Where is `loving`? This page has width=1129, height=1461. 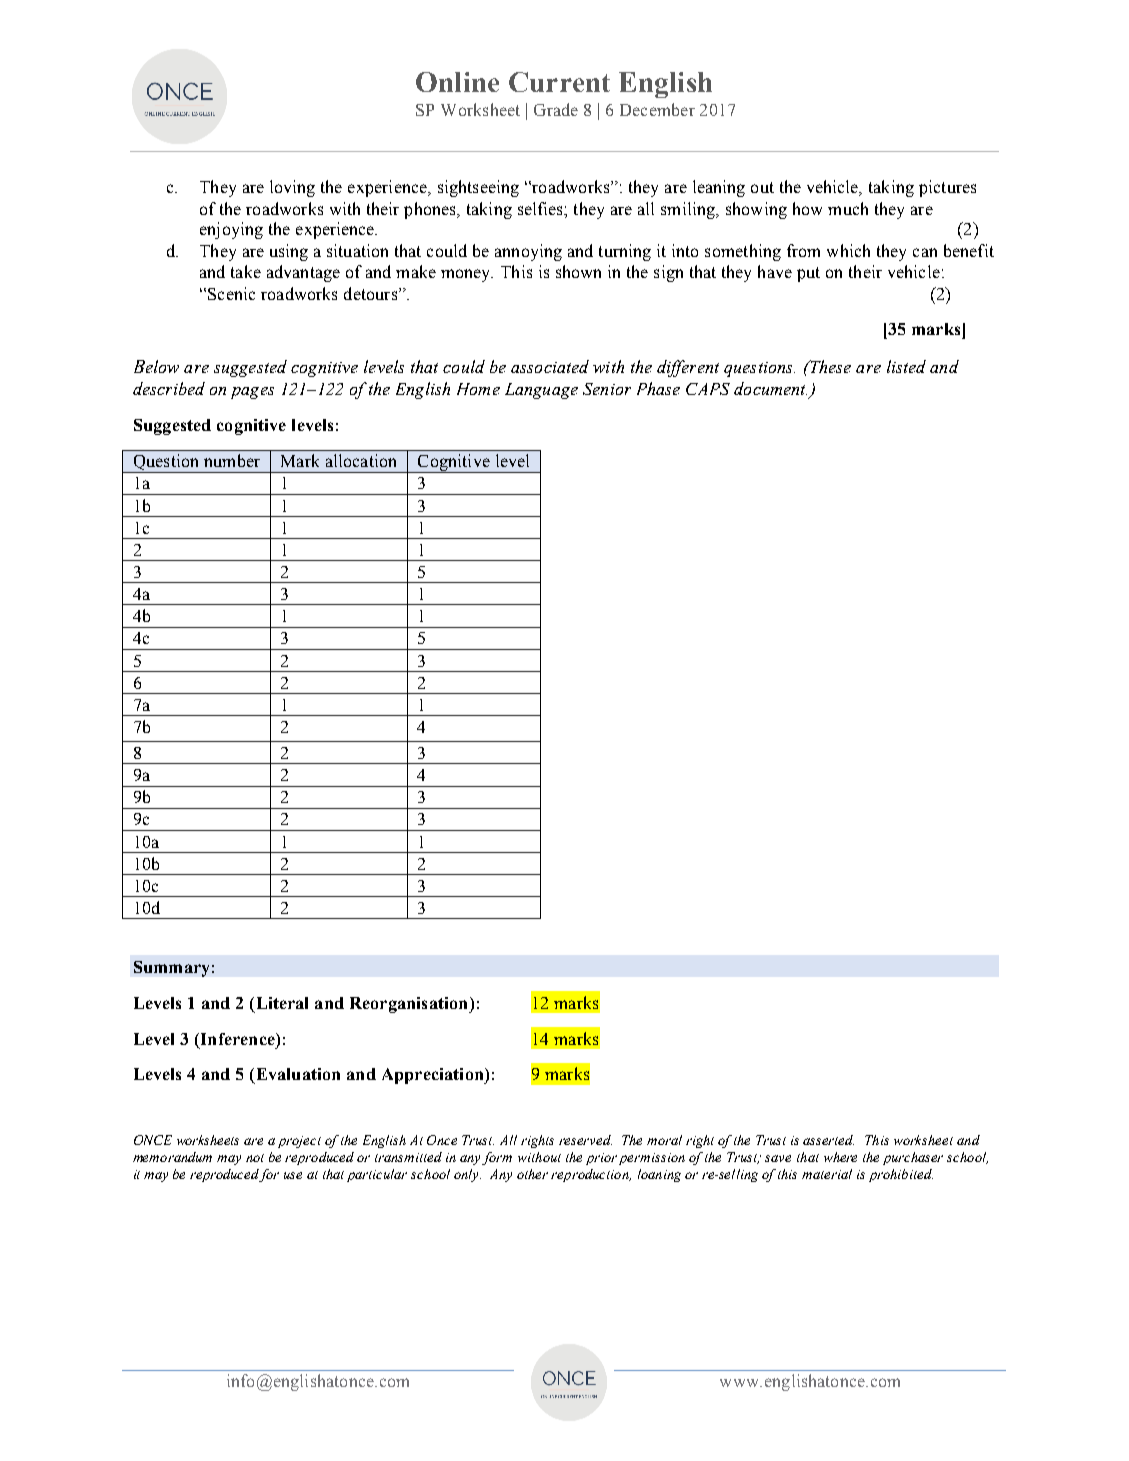 loving is located at coordinates (292, 188).
